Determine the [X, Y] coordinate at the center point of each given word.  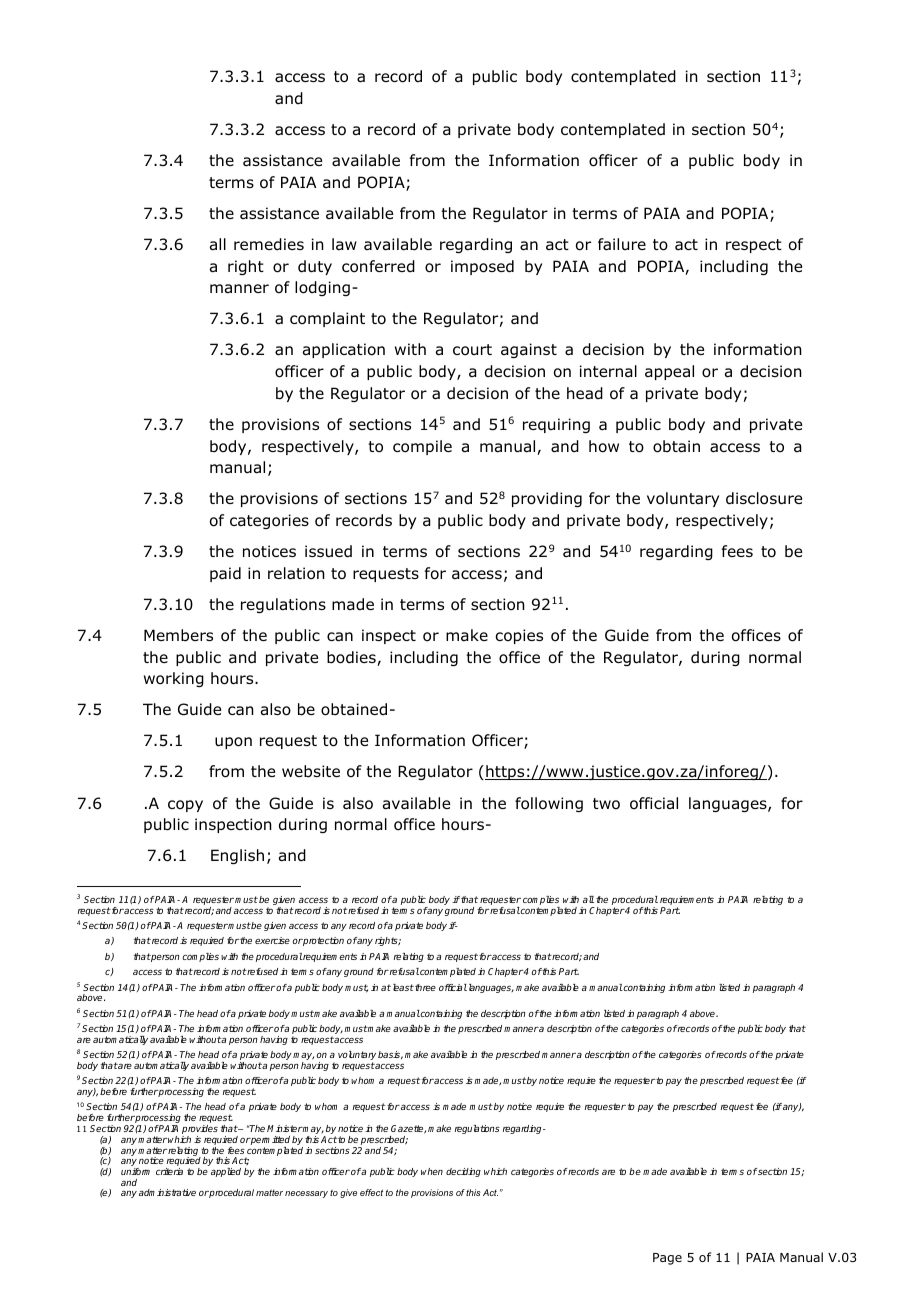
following [549, 804]
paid [225, 574]
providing [547, 499]
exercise [272, 940]
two [606, 804]
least [403, 987]
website [311, 771]
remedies [269, 244]
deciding [463, 1172]
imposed [482, 267]
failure [622, 244]
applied [226, 1172]
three [424, 987]
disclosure [764, 498]
